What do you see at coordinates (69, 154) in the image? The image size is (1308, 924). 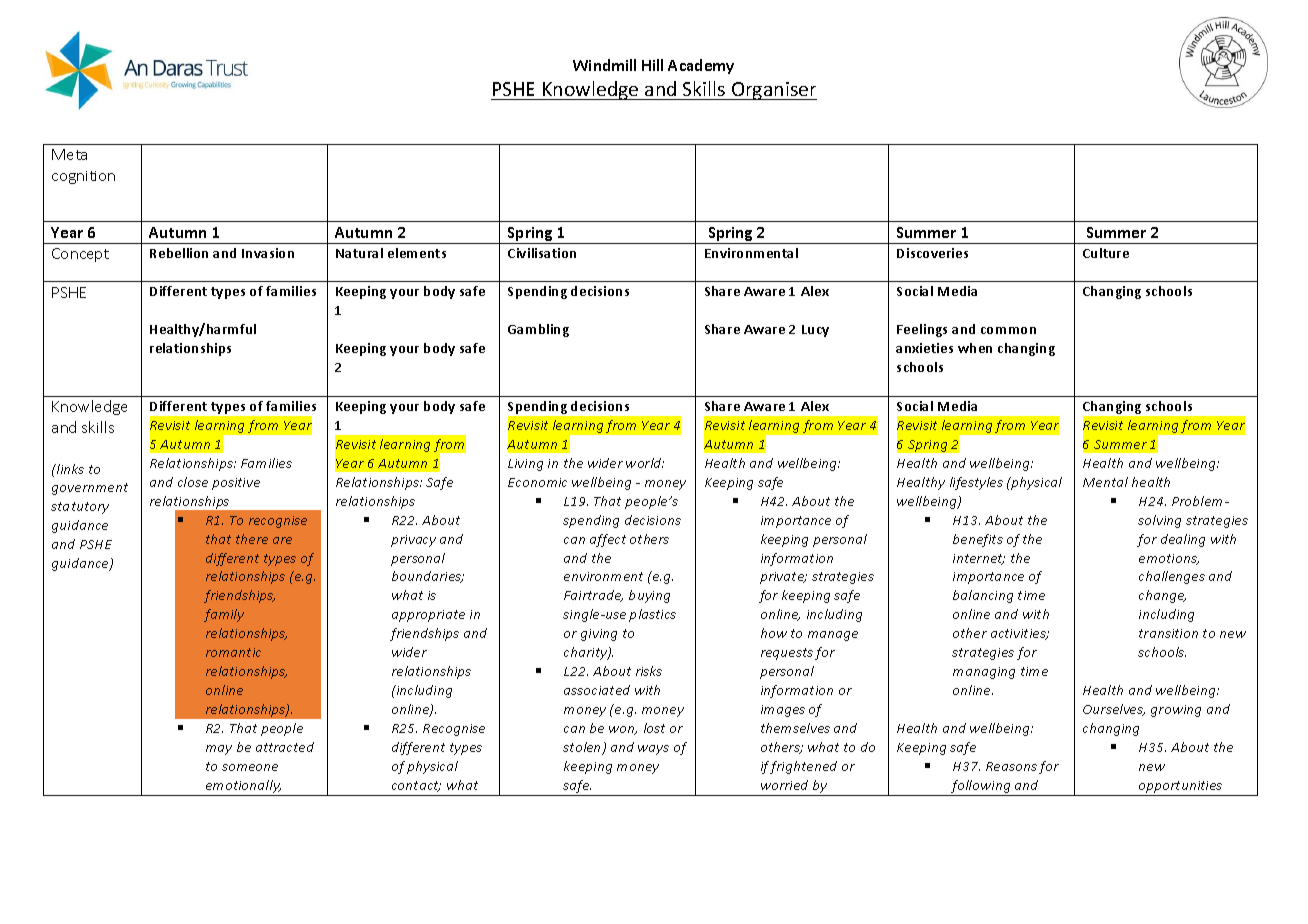 I see `Meta` at bounding box center [69, 154].
